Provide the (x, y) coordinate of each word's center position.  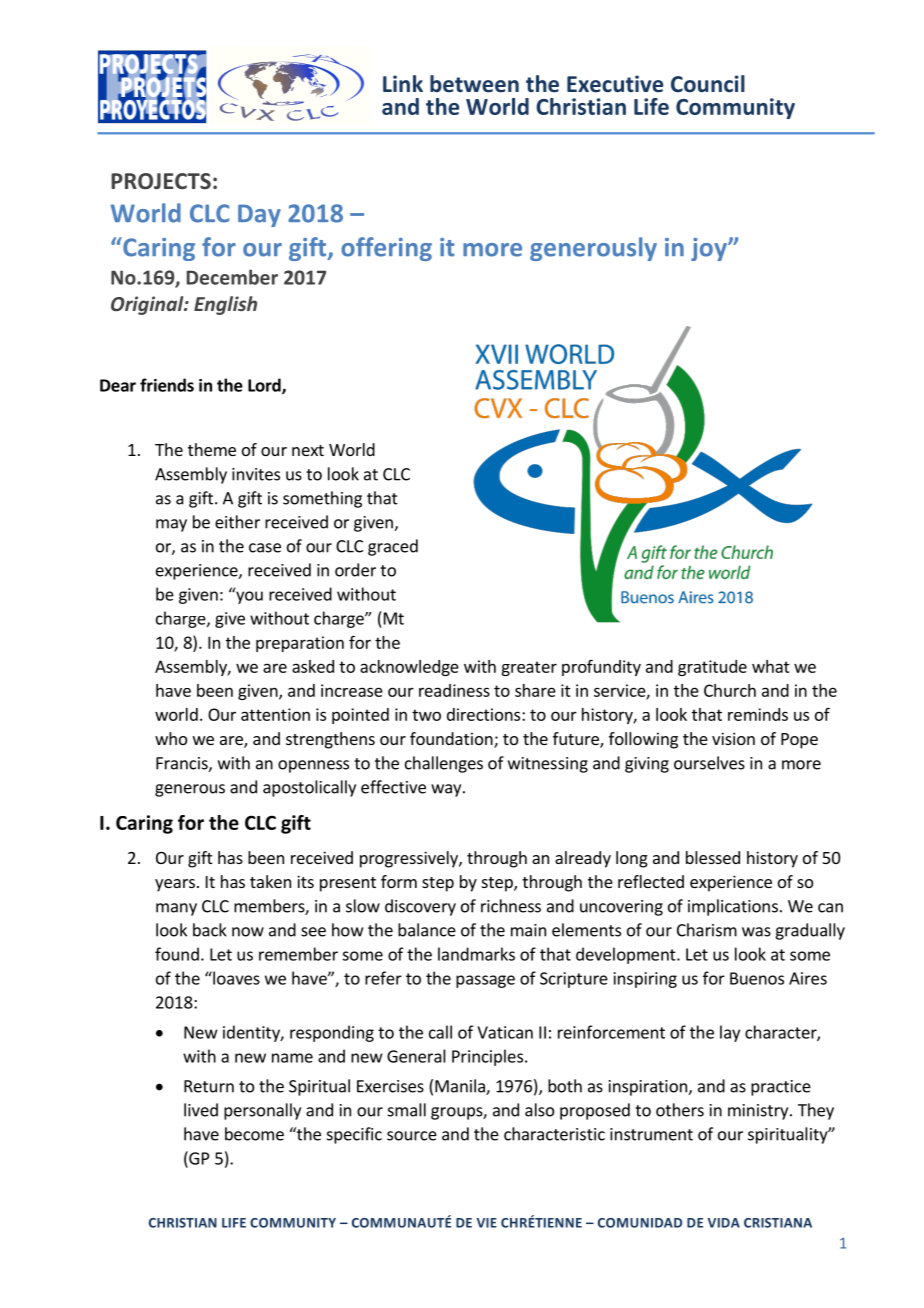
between (474, 84)
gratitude (712, 668)
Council (708, 84)
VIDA (724, 1223)
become (254, 1134)
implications (733, 907)
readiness (454, 690)
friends (167, 385)
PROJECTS (161, 181)
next (308, 450)
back (210, 930)
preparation (300, 644)
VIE (487, 1223)
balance (427, 930)
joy (710, 249)
